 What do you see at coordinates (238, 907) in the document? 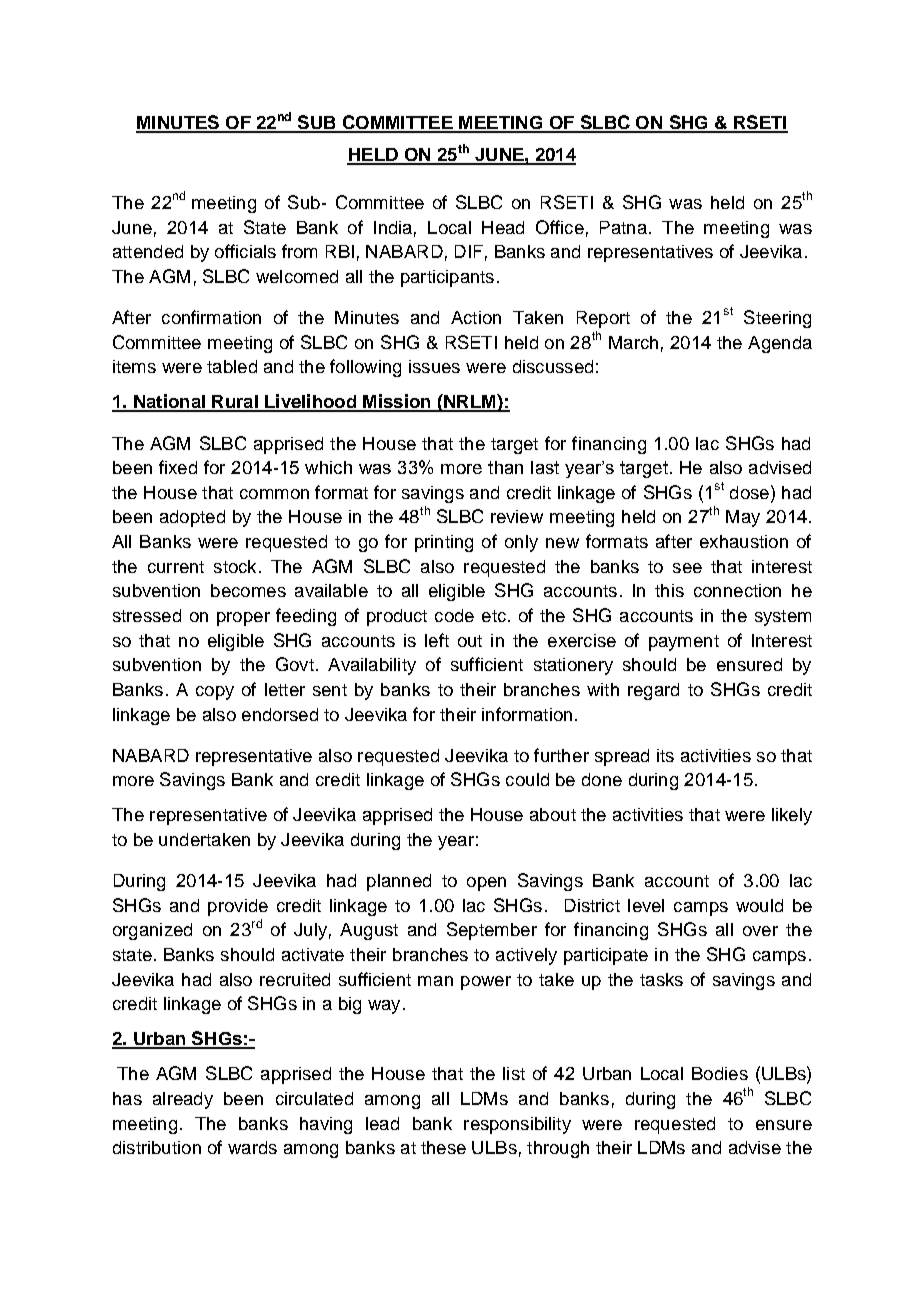
I see `provide` at bounding box center [238, 907].
